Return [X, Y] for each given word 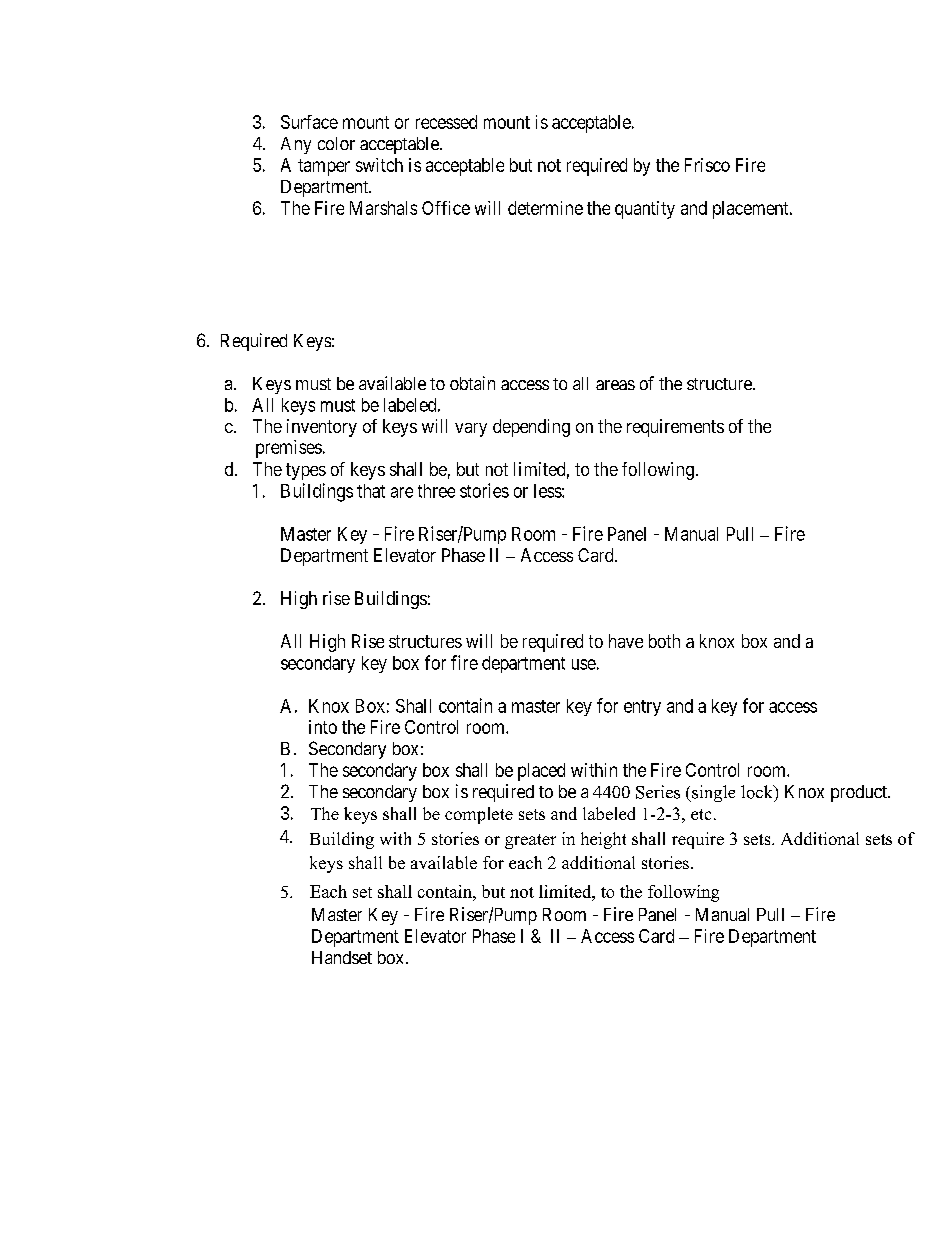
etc [701, 814]
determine [545, 208]
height [603, 840]
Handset [342, 957]
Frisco [707, 165]
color [336, 143]
